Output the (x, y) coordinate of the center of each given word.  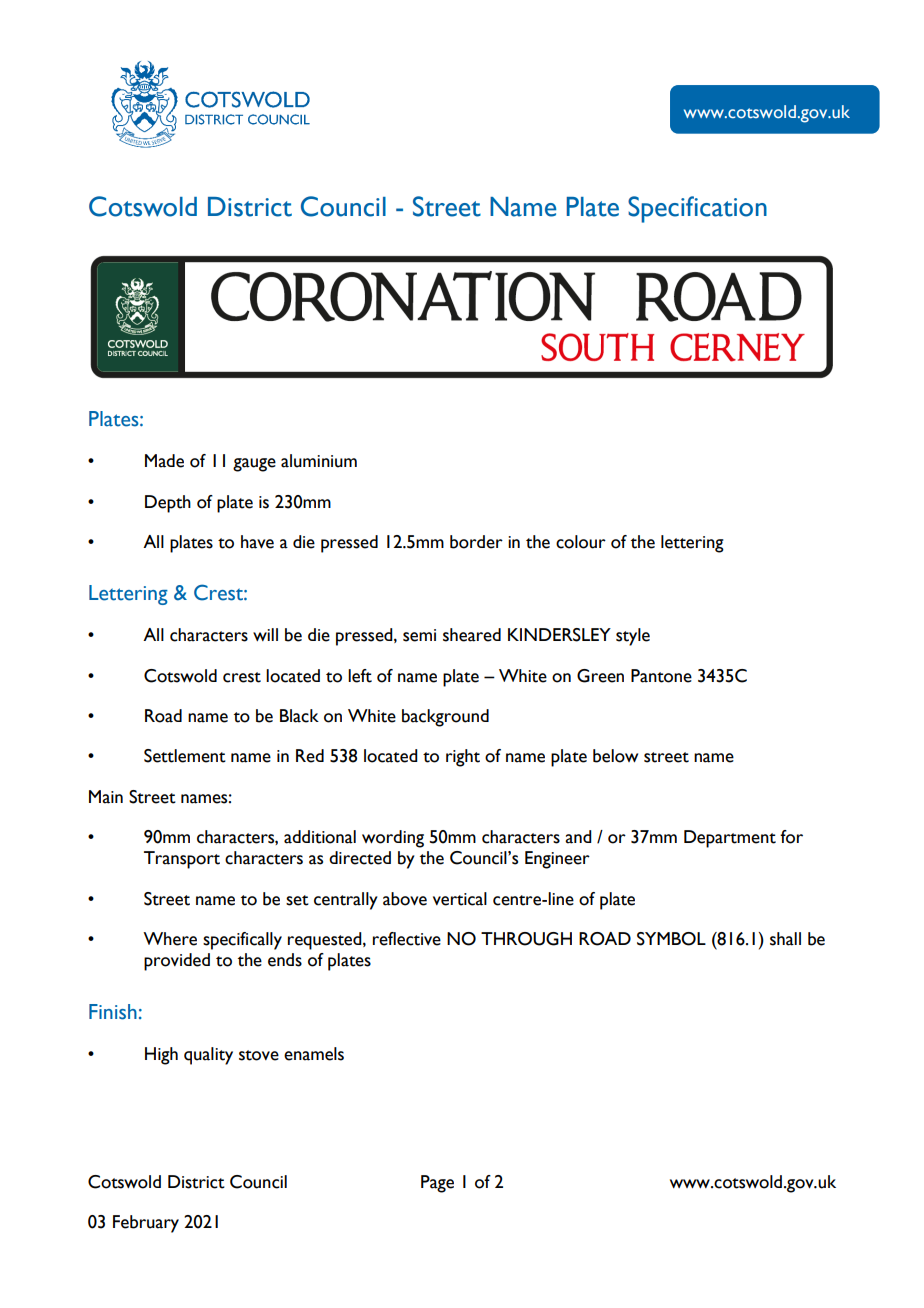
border (476, 542)
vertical (460, 899)
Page (437, 1184)
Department (730, 839)
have (257, 542)
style (633, 637)
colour (581, 542)
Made (164, 461)
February (146, 1224)
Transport (182, 860)
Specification (697, 209)
